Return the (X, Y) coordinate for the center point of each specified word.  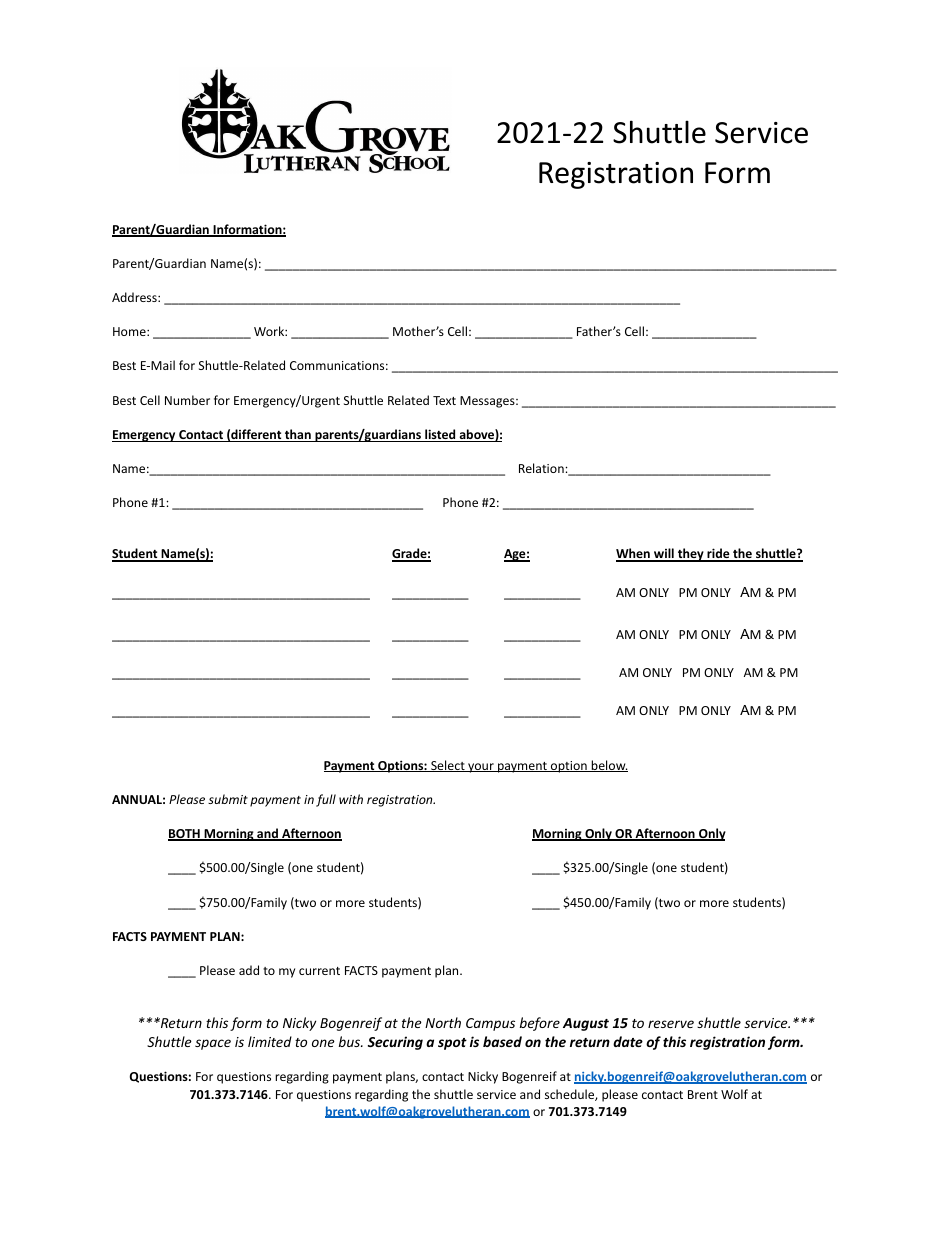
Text (444, 400)
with (351, 799)
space (213, 1044)
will (664, 554)
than (298, 435)
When (634, 555)
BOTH (185, 835)
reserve (671, 1024)
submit (228, 799)
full (326, 800)
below (608, 766)
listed (440, 435)
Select (448, 766)
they (690, 555)
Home (130, 331)
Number (187, 400)
